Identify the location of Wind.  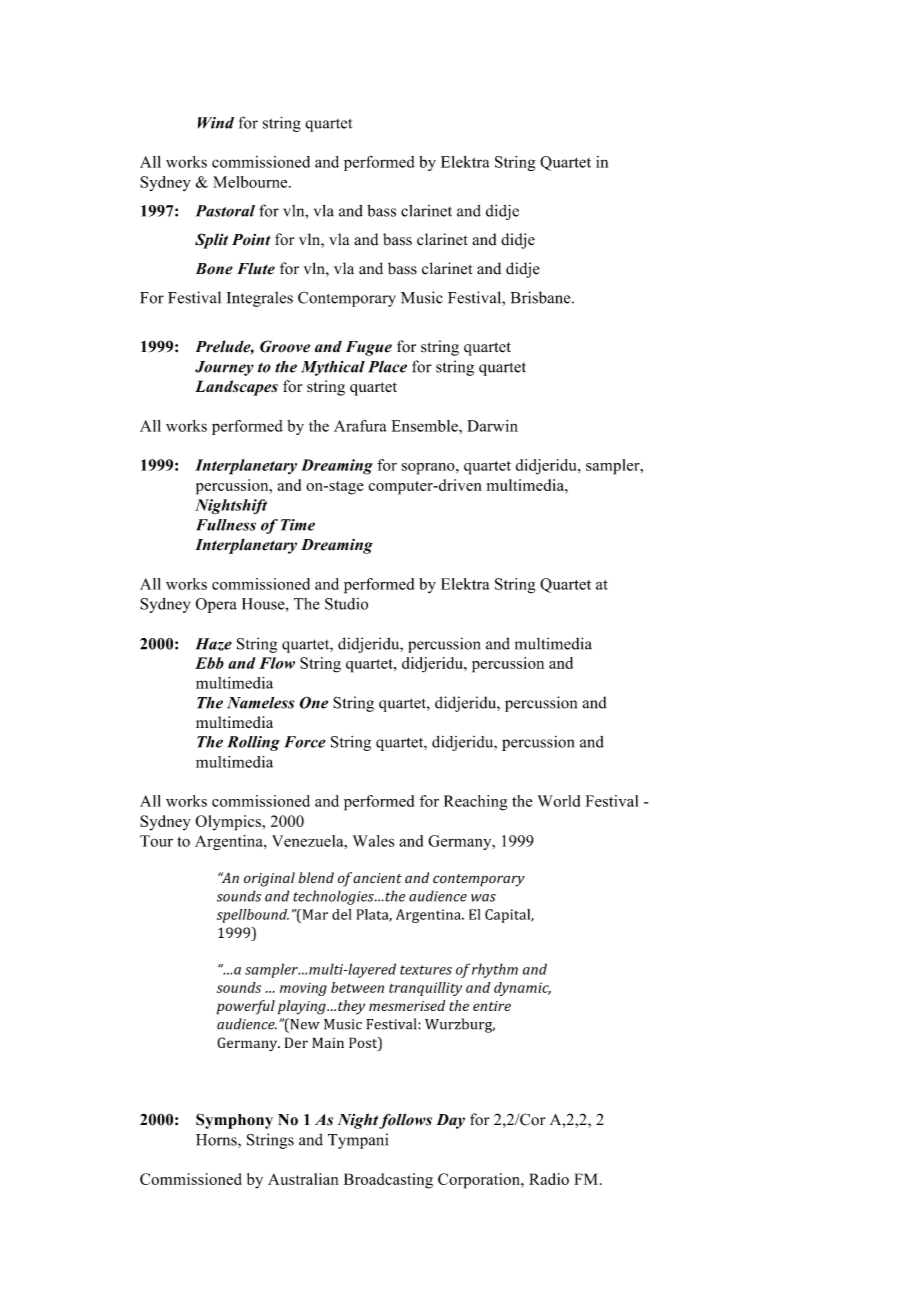
(216, 123).
